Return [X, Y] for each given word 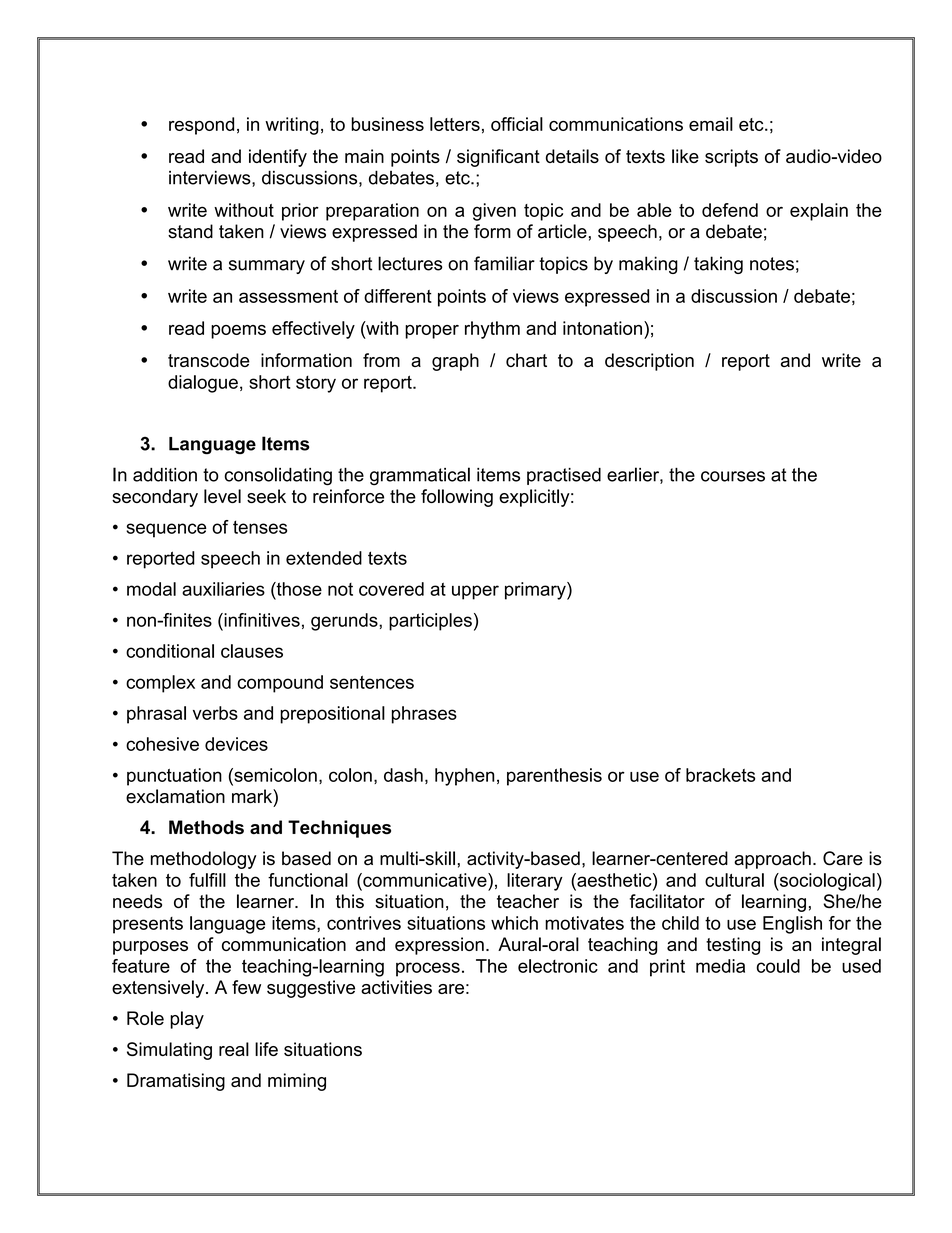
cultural [734, 880]
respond [201, 126]
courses [733, 476]
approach [772, 860]
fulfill [207, 880]
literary [535, 882]
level [222, 496]
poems [238, 332]
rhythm [492, 330]
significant [498, 158]
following [457, 498]
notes [772, 264]
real [234, 1049]
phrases [424, 715]
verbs [215, 713]
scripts [731, 158]
